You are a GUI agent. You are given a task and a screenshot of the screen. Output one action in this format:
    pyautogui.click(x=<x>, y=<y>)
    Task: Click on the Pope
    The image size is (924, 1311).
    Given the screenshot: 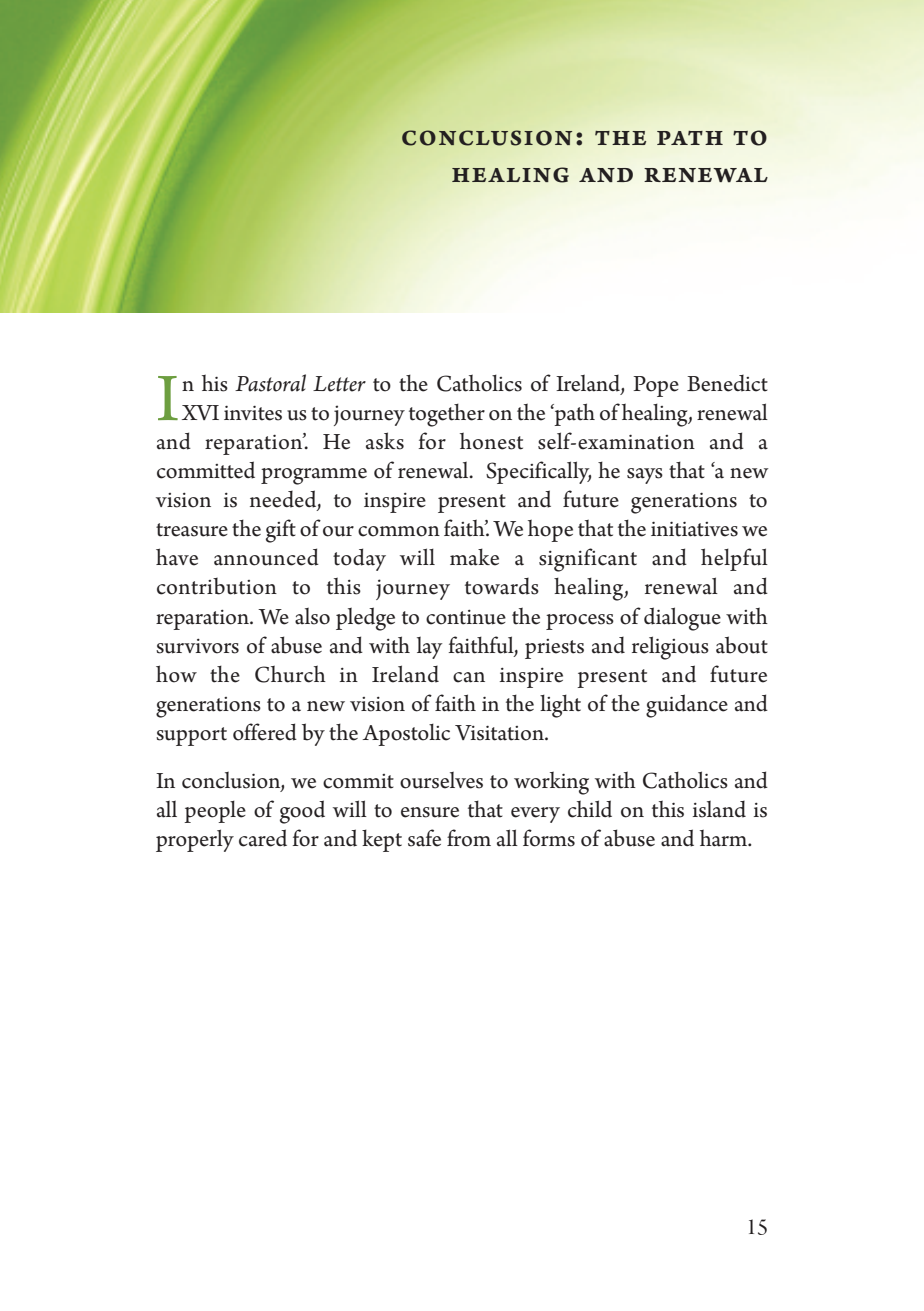 What is the action you would take?
    pyautogui.click(x=656, y=386)
